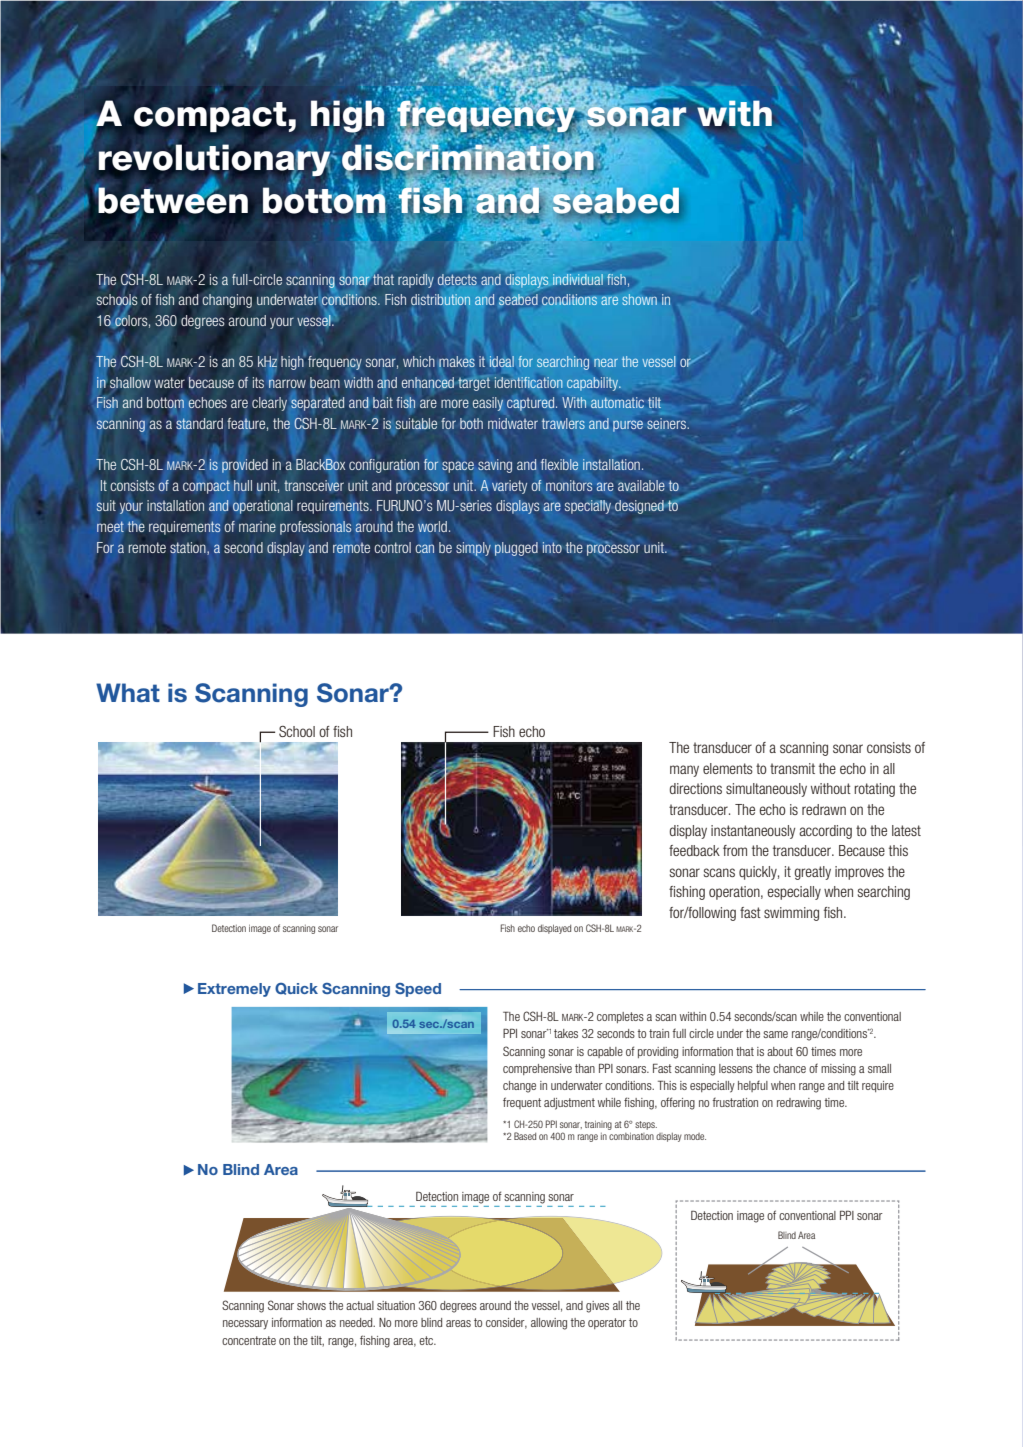 The width and height of the screenshot is (1023, 1447). What do you see at coordinates (824, 809) in the screenshot?
I see `redrawn` at bounding box center [824, 809].
